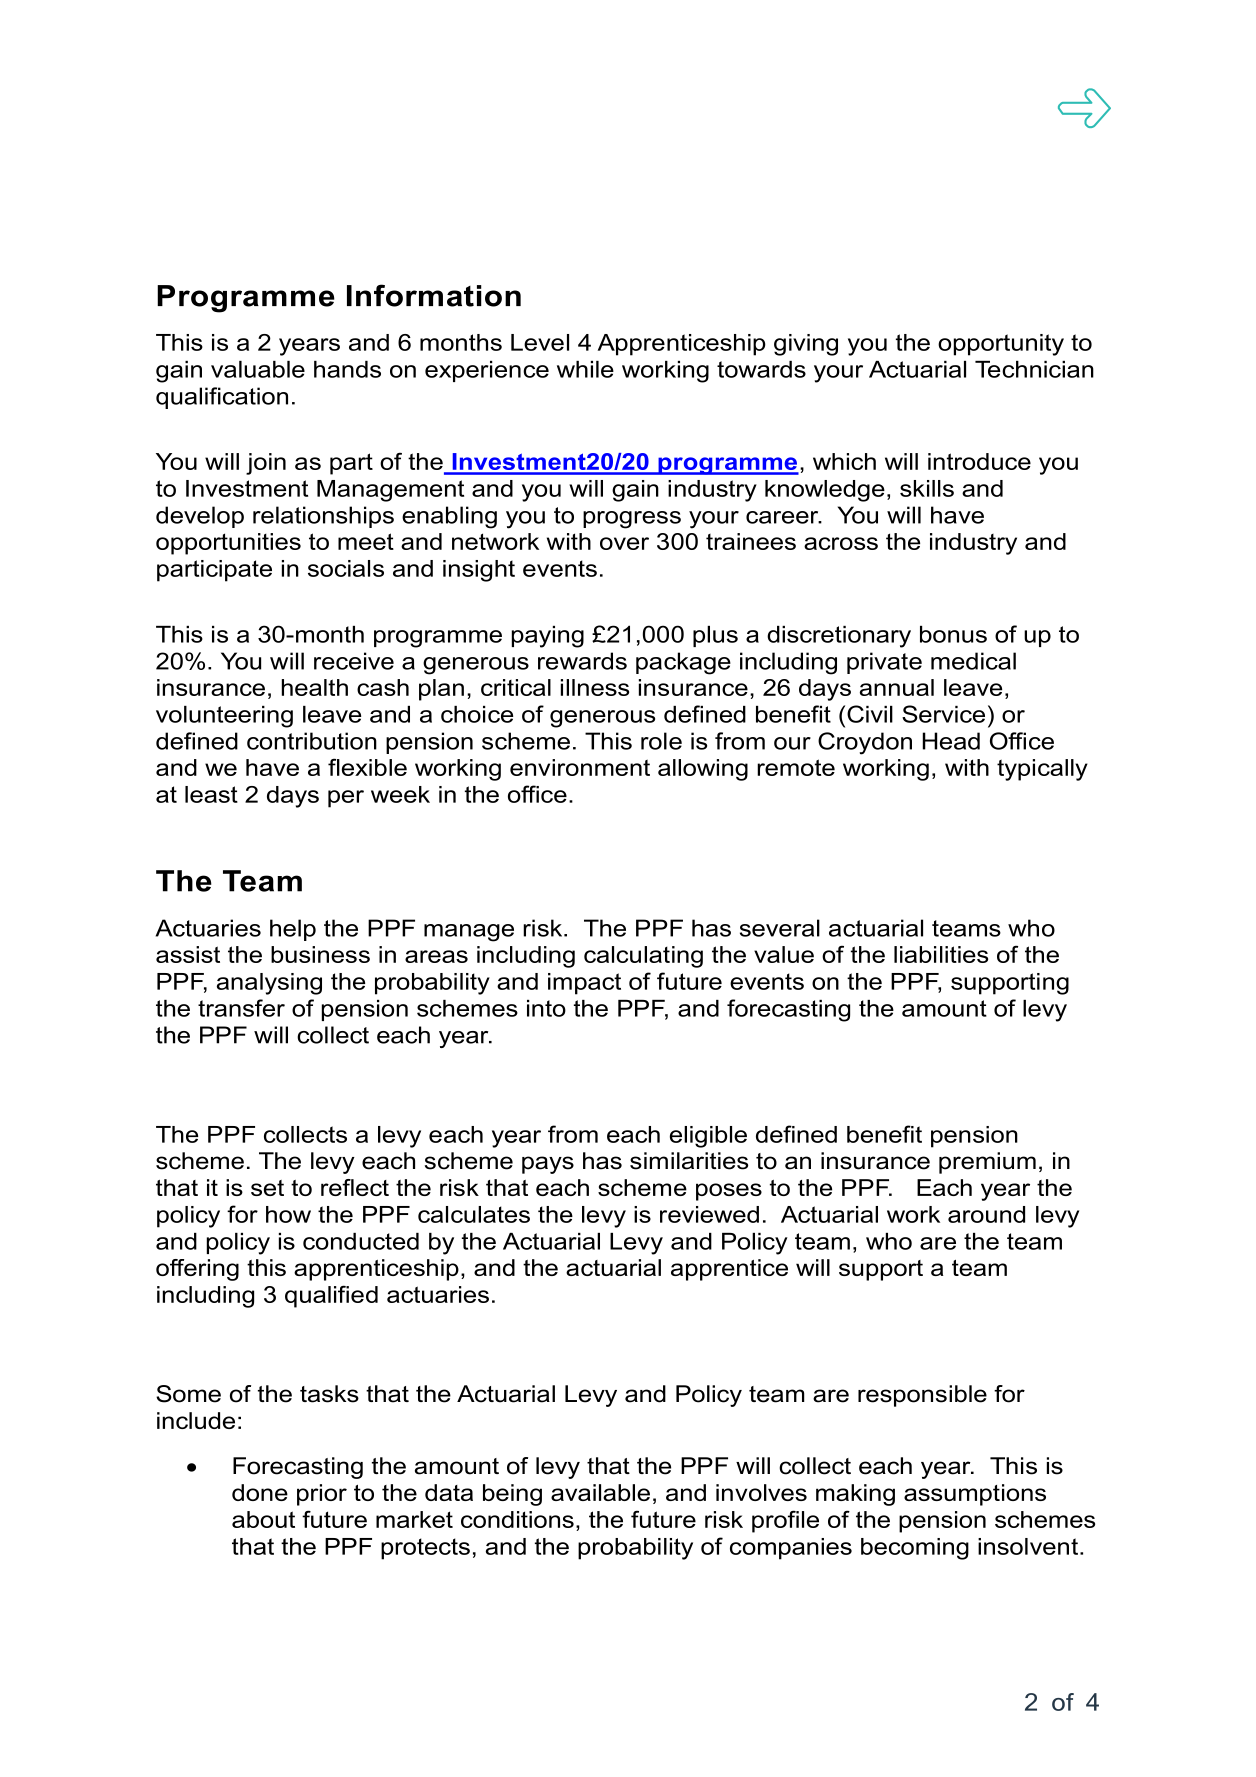 The image size is (1256, 1777). I want to click on liabilities, so click(941, 954).
